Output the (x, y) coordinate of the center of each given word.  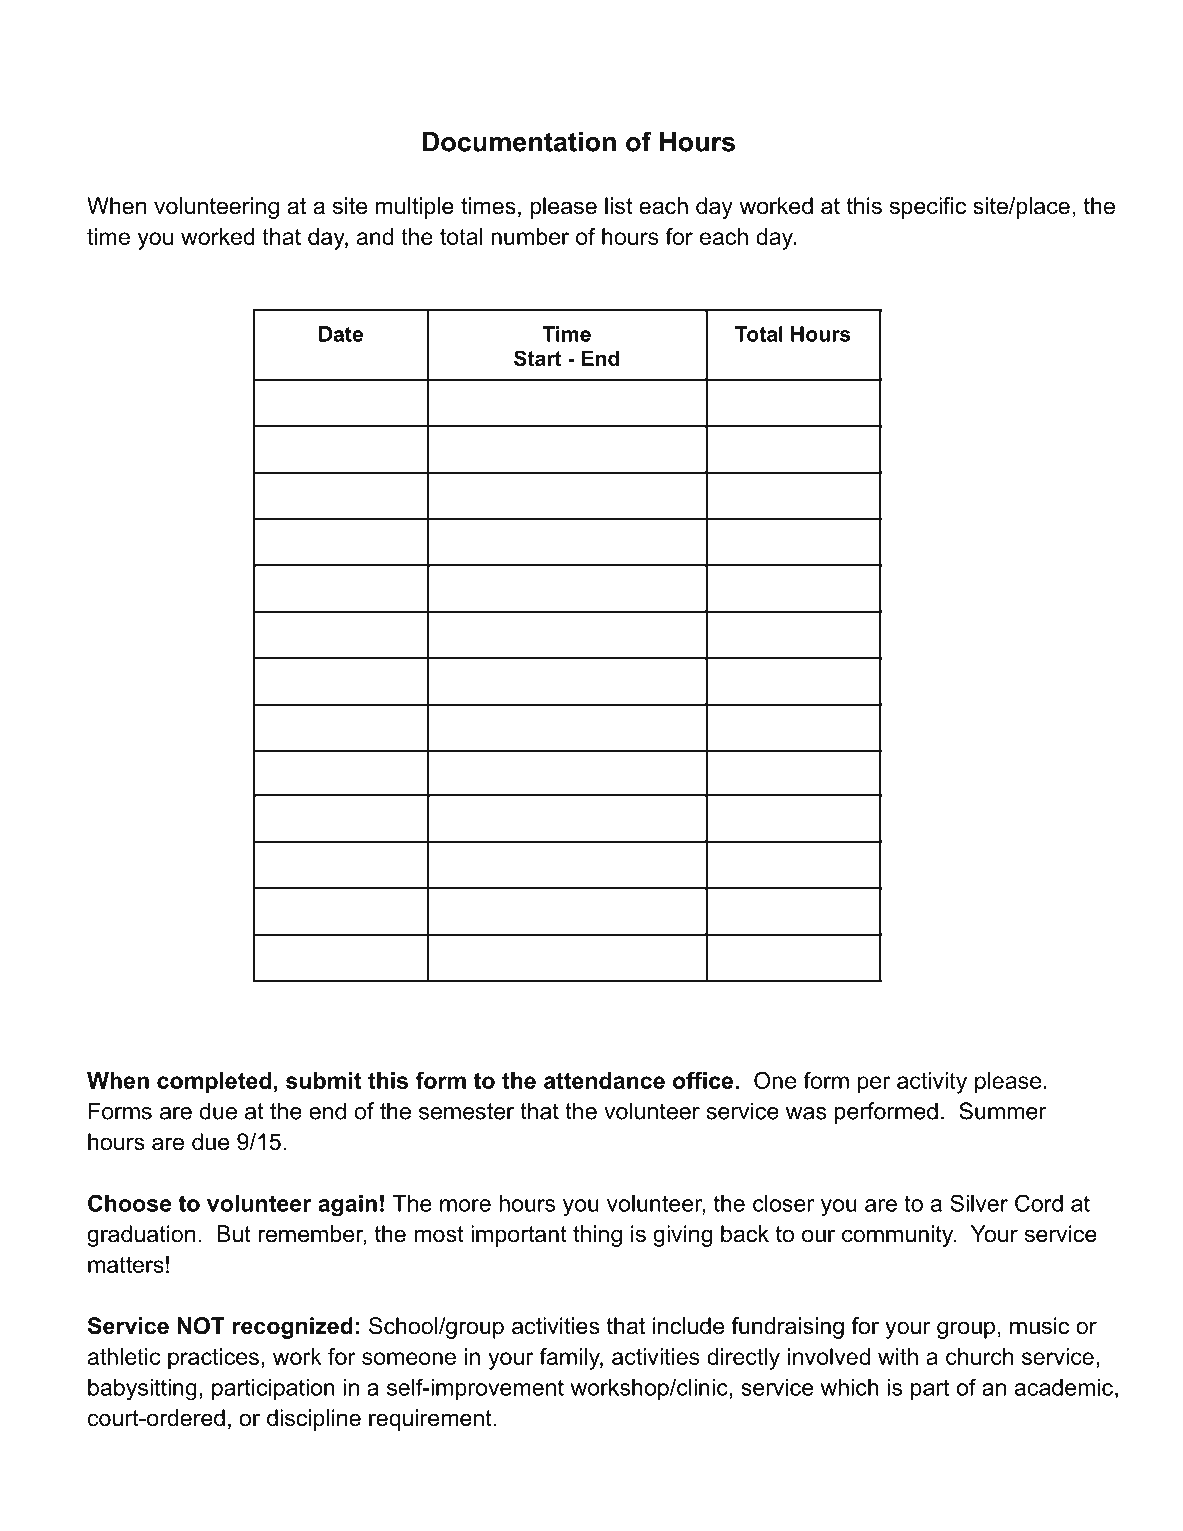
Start (538, 358)
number (530, 236)
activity (932, 1083)
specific (928, 208)
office (703, 1080)
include (688, 1326)
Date (341, 334)
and (375, 236)
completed (214, 1083)
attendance (604, 1080)
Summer (1003, 1111)
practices (213, 1359)
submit (323, 1080)
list (619, 206)
